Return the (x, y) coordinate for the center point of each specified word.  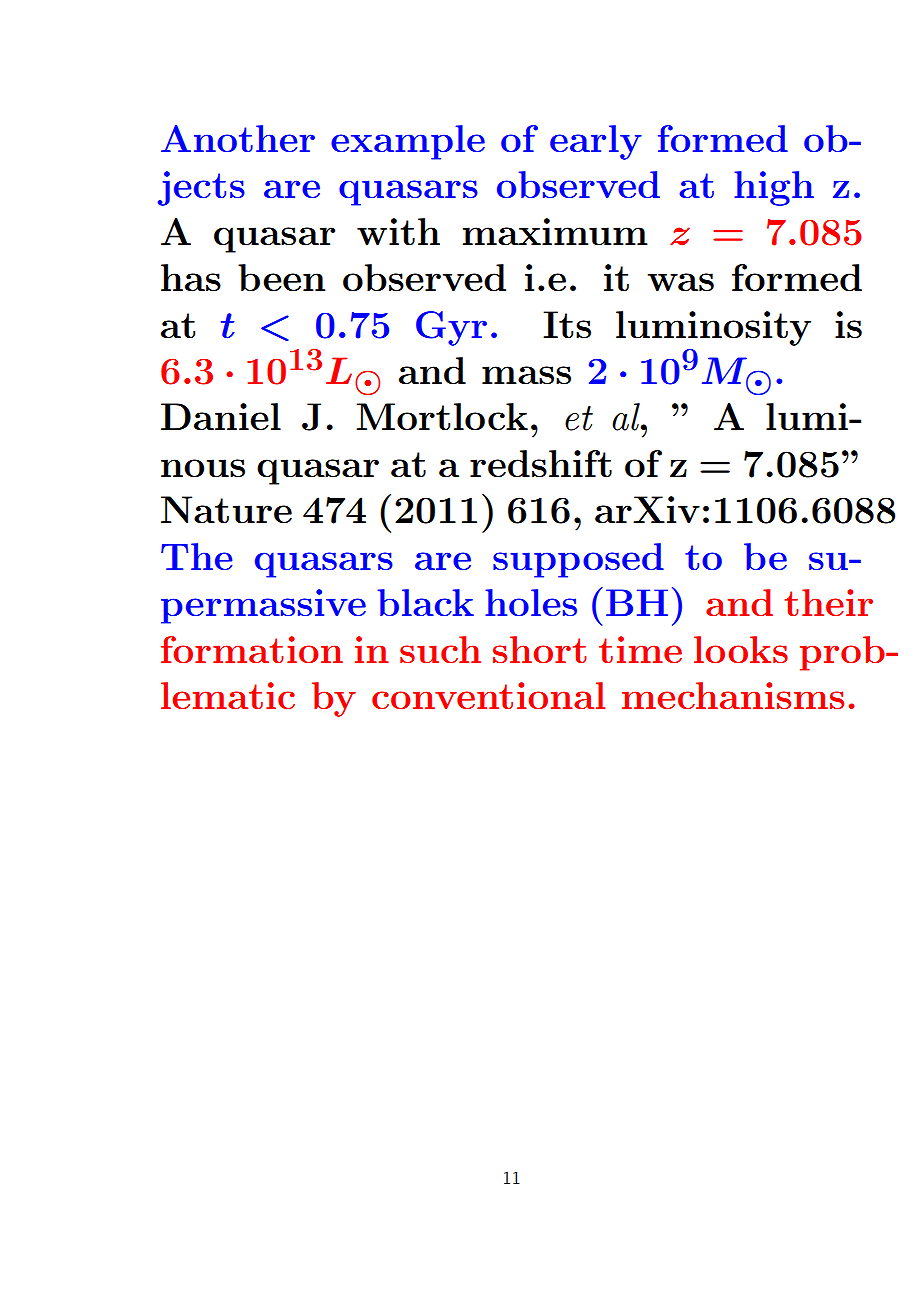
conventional (488, 695)
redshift (541, 464)
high (774, 188)
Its (567, 325)
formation (252, 649)
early (596, 142)
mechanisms (733, 695)
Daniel (221, 417)
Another (238, 138)
